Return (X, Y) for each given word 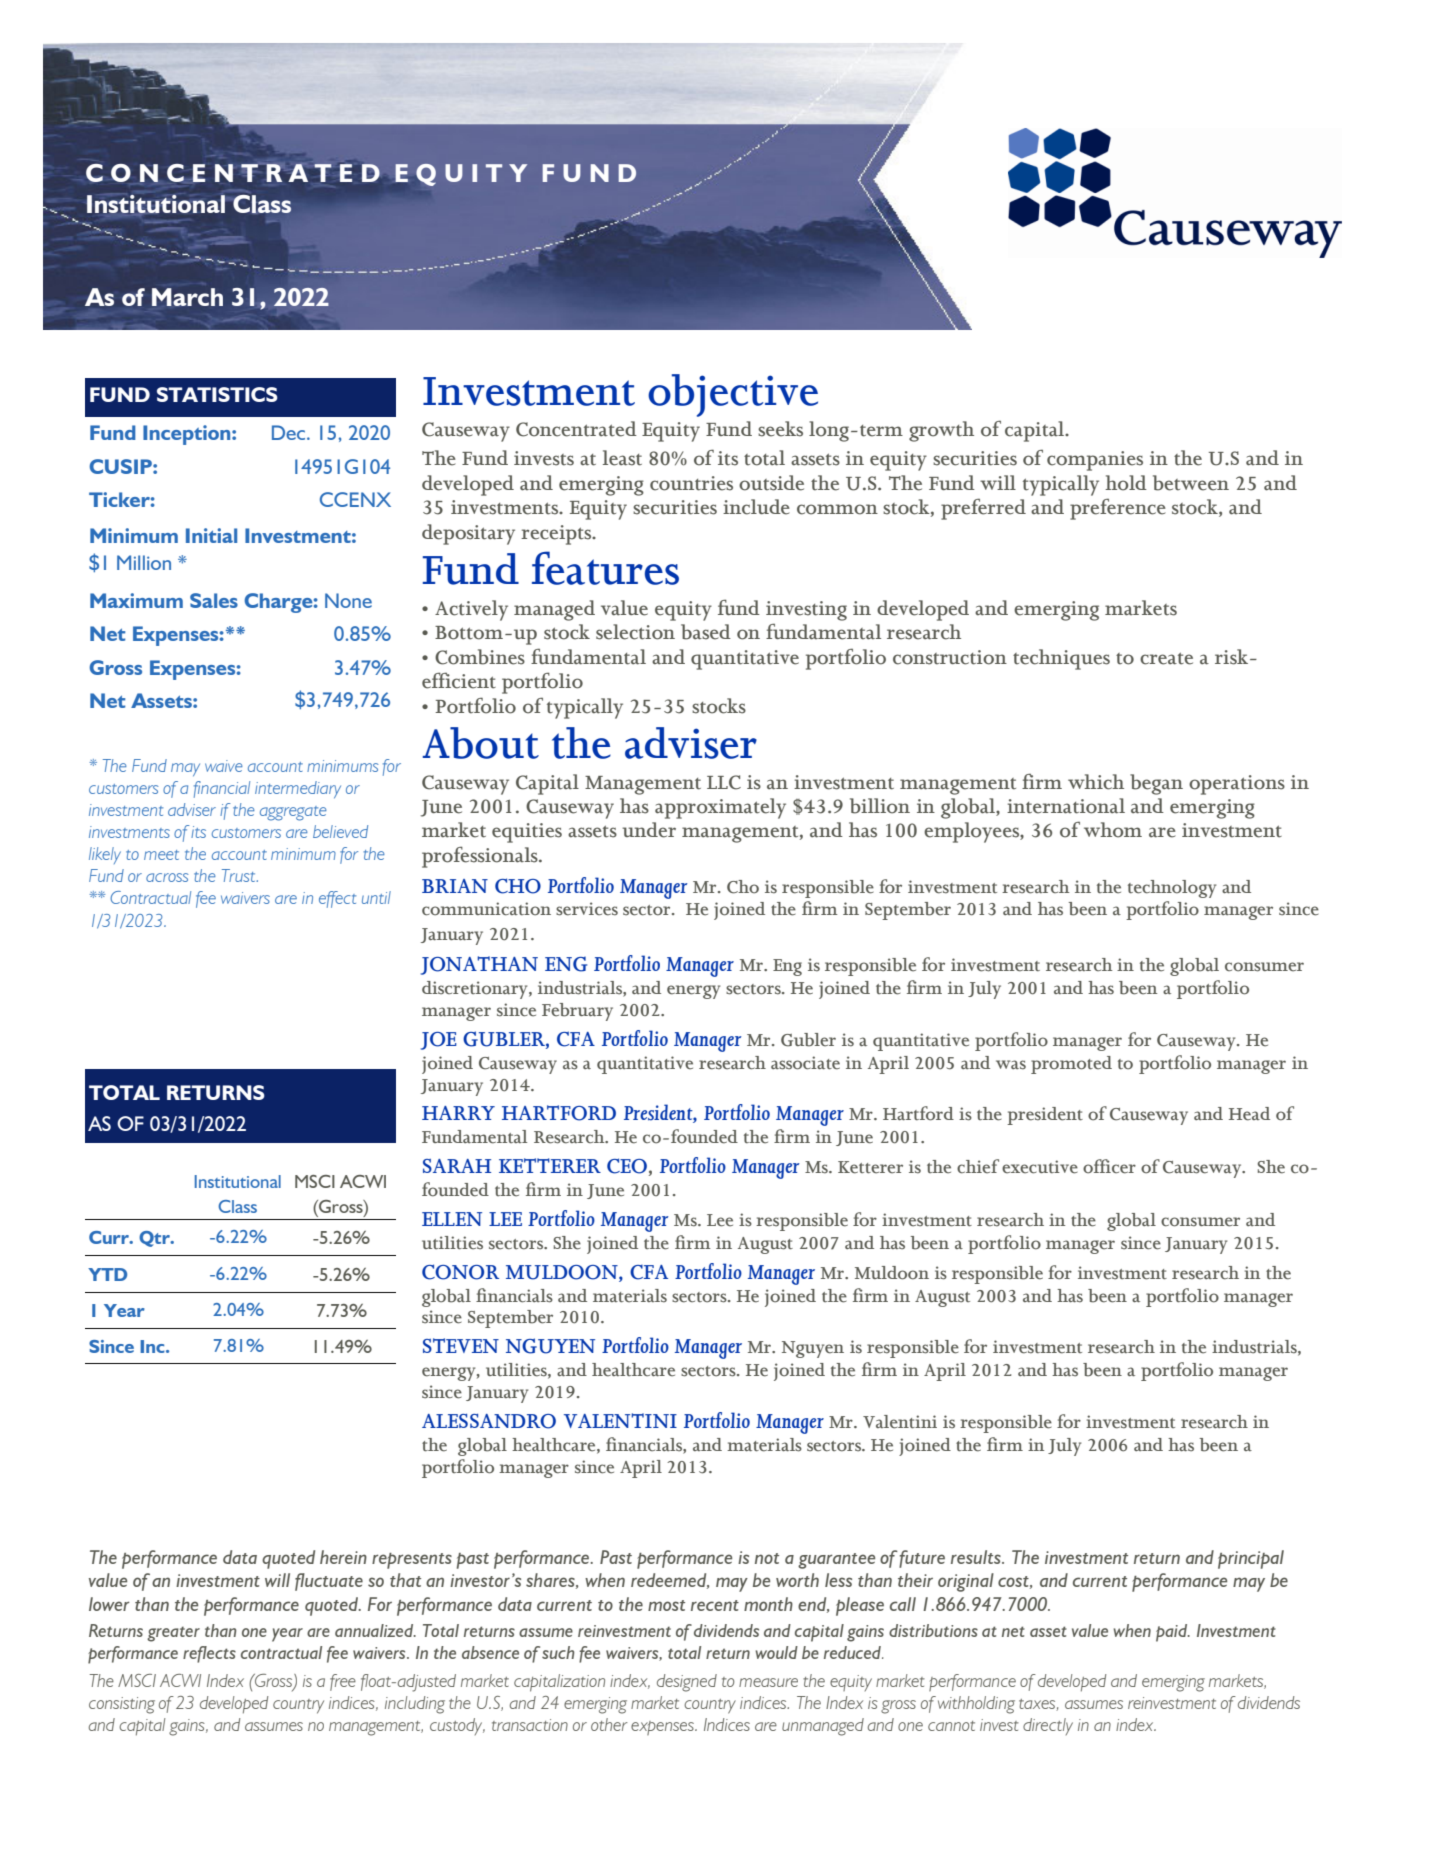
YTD (107, 1274)
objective (733, 395)
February (577, 1012)
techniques (1061, 659)
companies (1095, 461)
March (187, 297)
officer (1109, 1166)
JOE (439, 1041)
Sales (214, 600)
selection (635, 632)
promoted (1071, 1065)
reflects (209, 1654)
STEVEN (461, 1345)
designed (687, 1683)
